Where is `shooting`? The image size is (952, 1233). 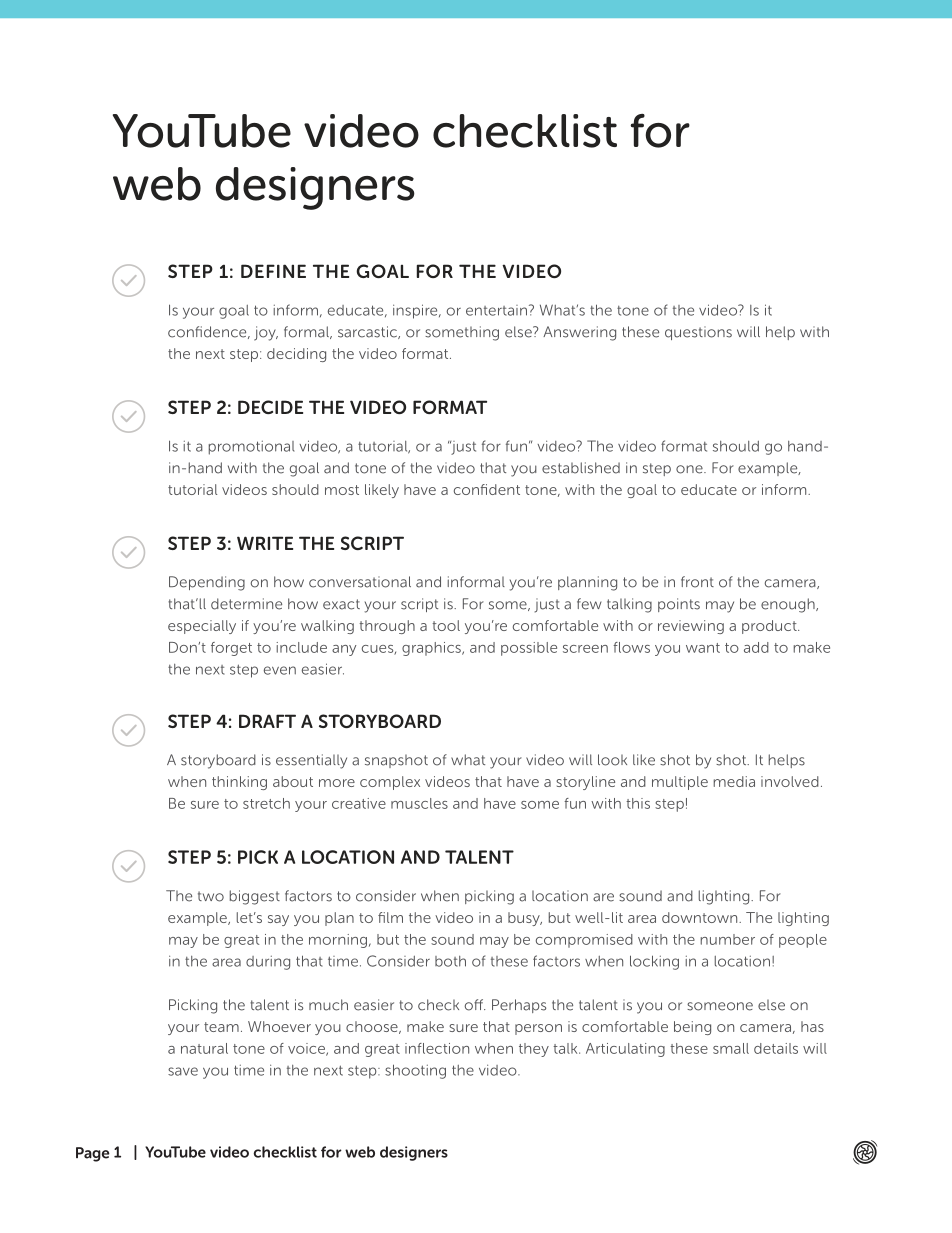
shooting is located at coordinates (415, 1071).
